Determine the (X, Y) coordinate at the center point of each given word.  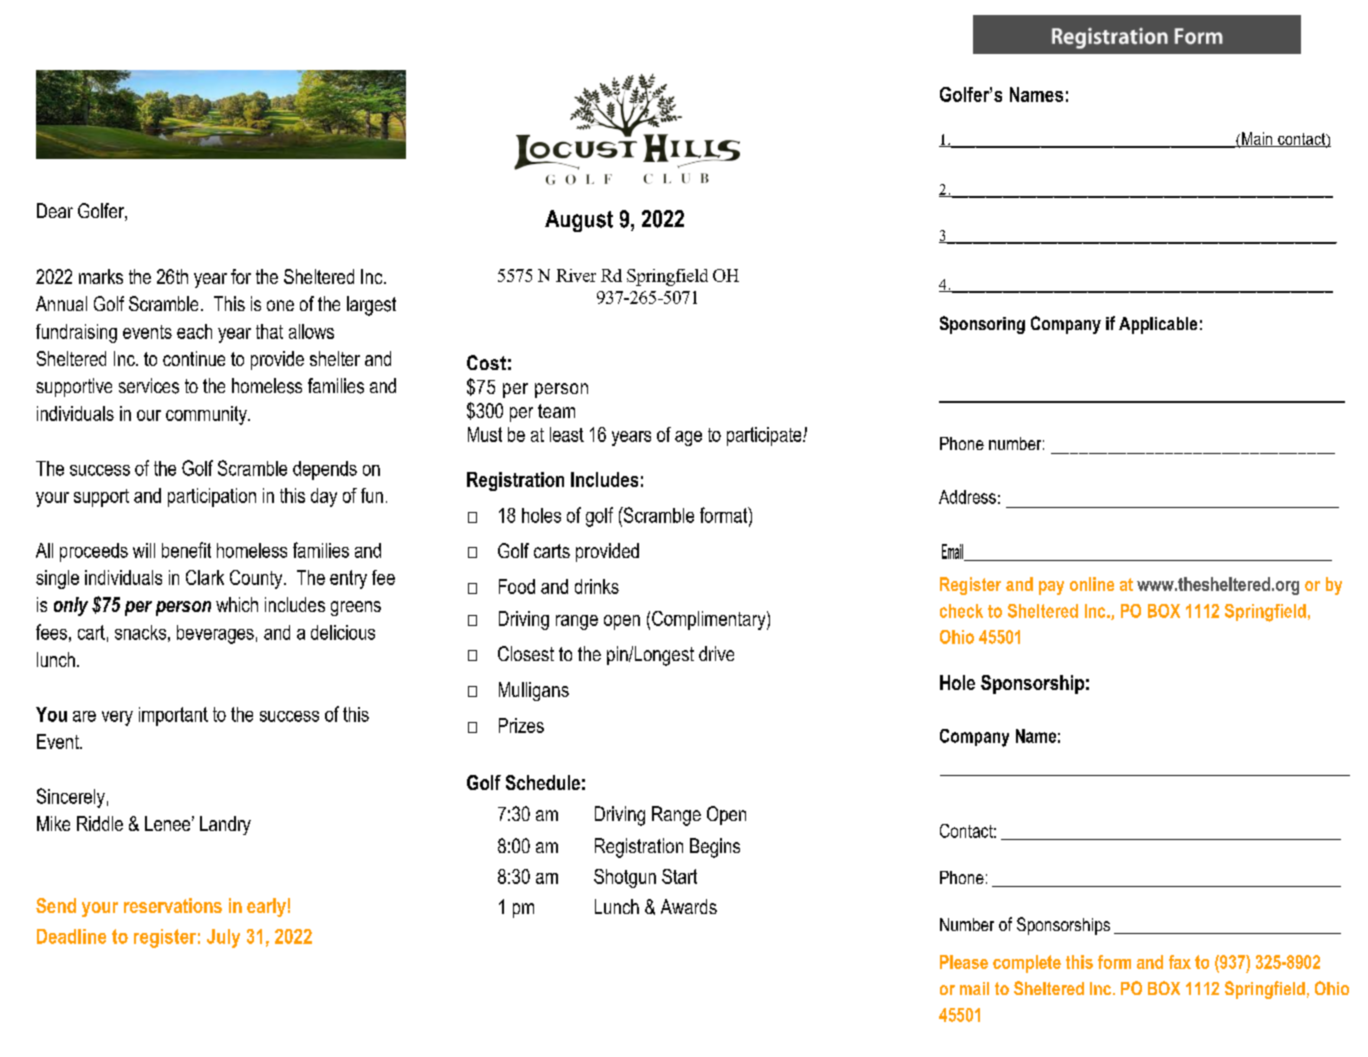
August (579, 221)
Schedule (543, 782)
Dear (55, 210)
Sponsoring (982, 325)
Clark (205, 577)
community (207, 415)
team (556, 411)
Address (967, 497)
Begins (715, 848)
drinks (597, 586)
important (173, 716)
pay (1051, 588)
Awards (689, 906)
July (223, 938)
